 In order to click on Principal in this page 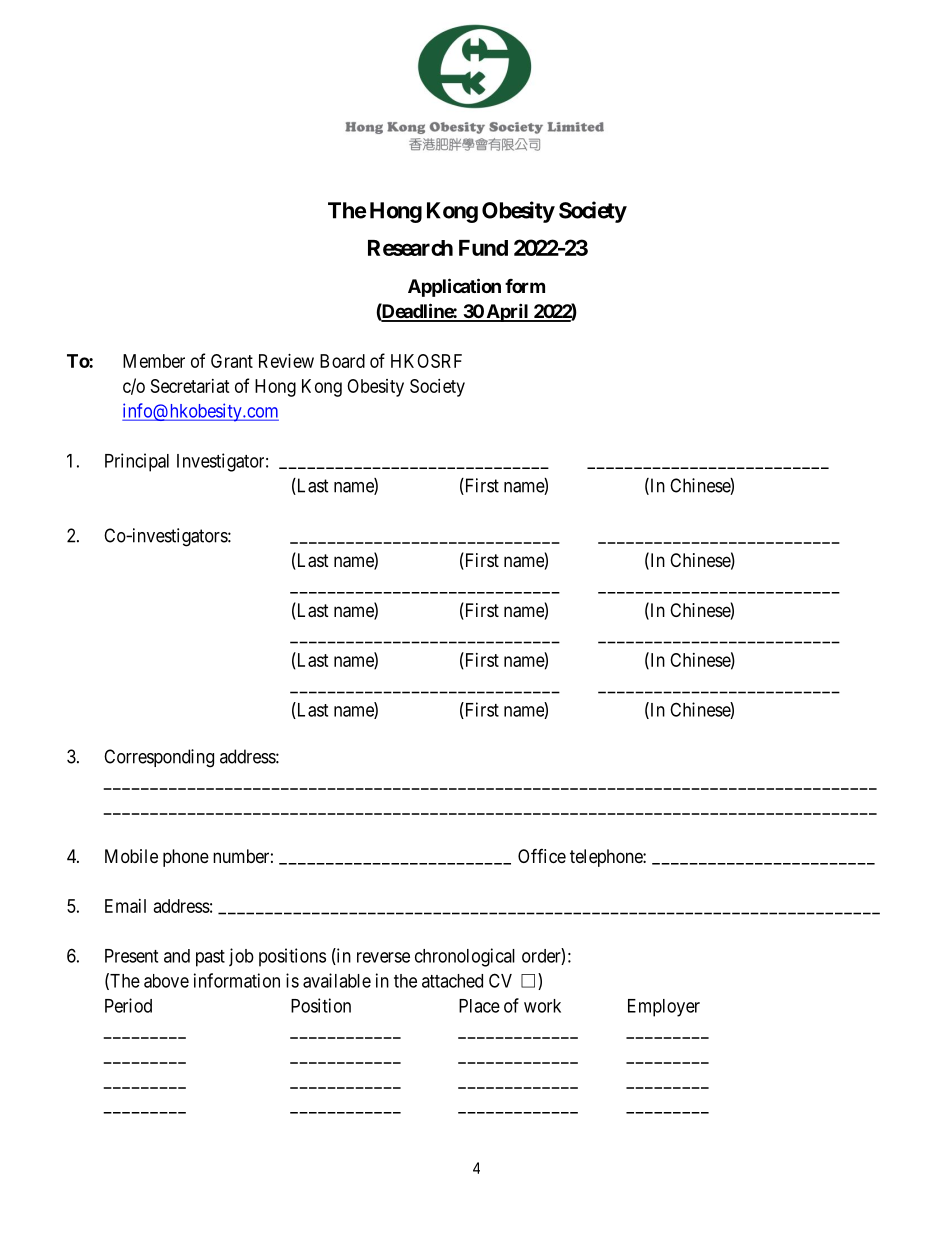, I will do `click(137, 462)`.
